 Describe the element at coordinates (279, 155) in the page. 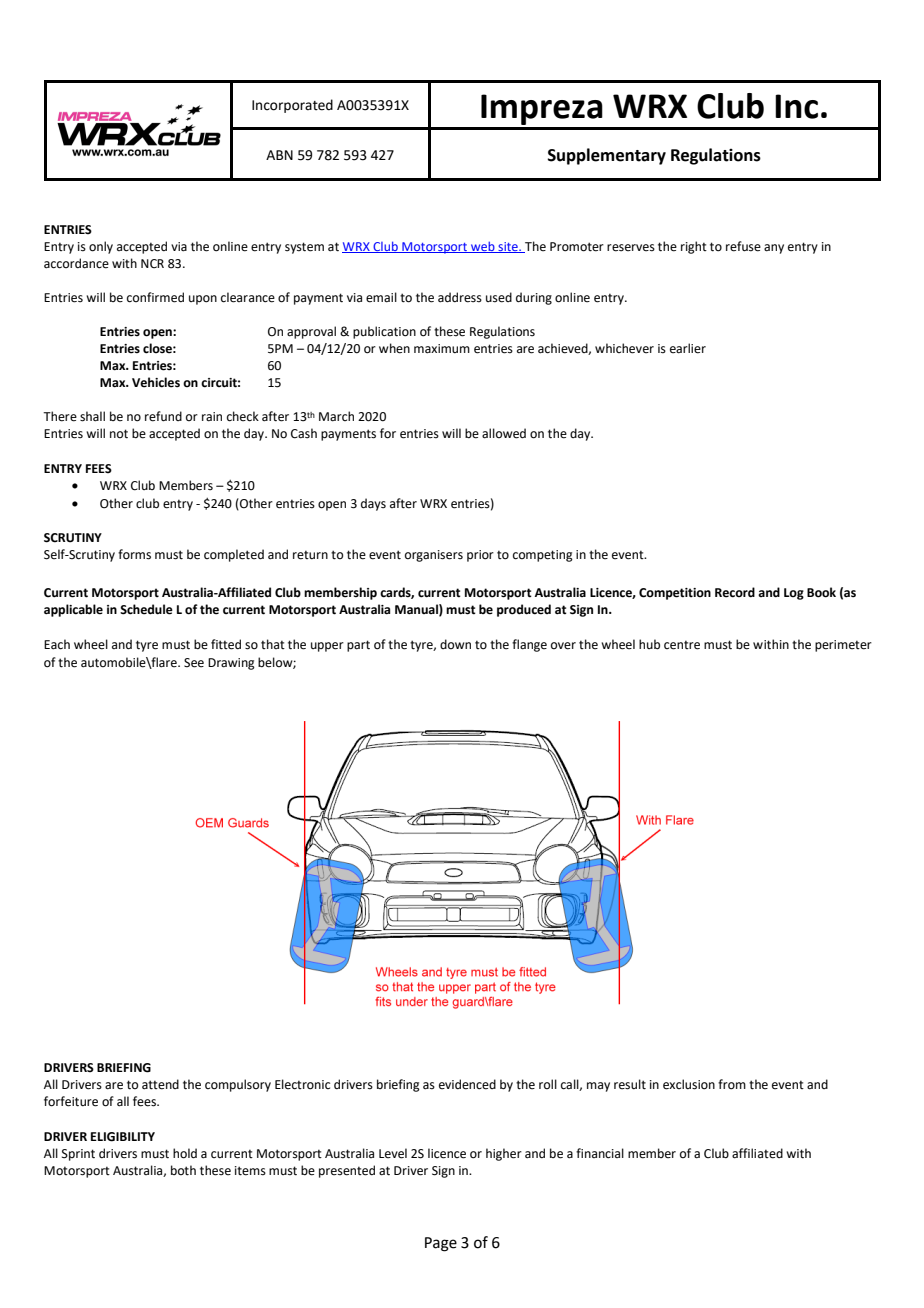

I see `ABN` at that location.
